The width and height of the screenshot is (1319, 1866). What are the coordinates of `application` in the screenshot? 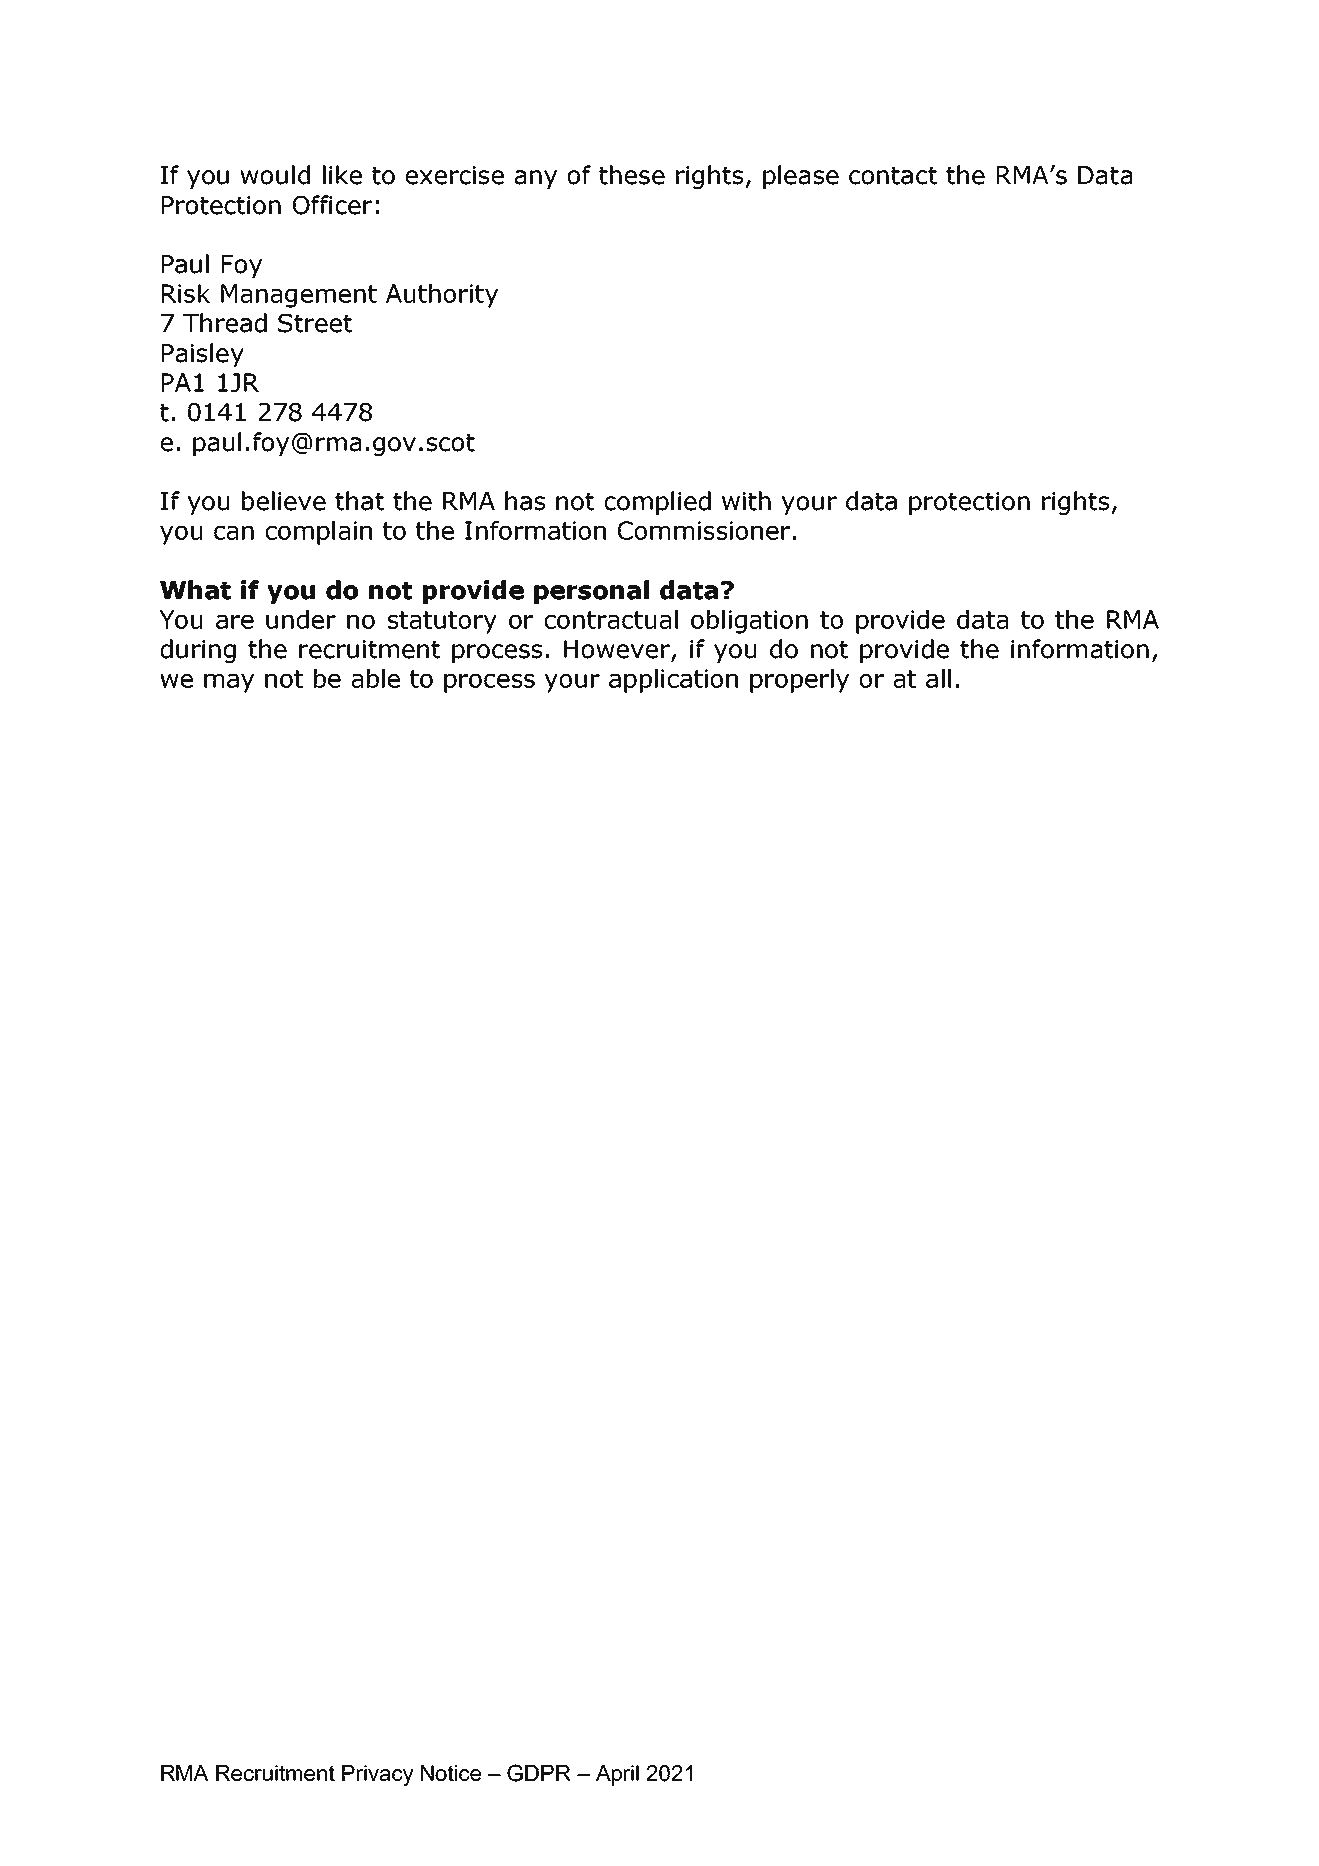 It's located at (673, 681).
